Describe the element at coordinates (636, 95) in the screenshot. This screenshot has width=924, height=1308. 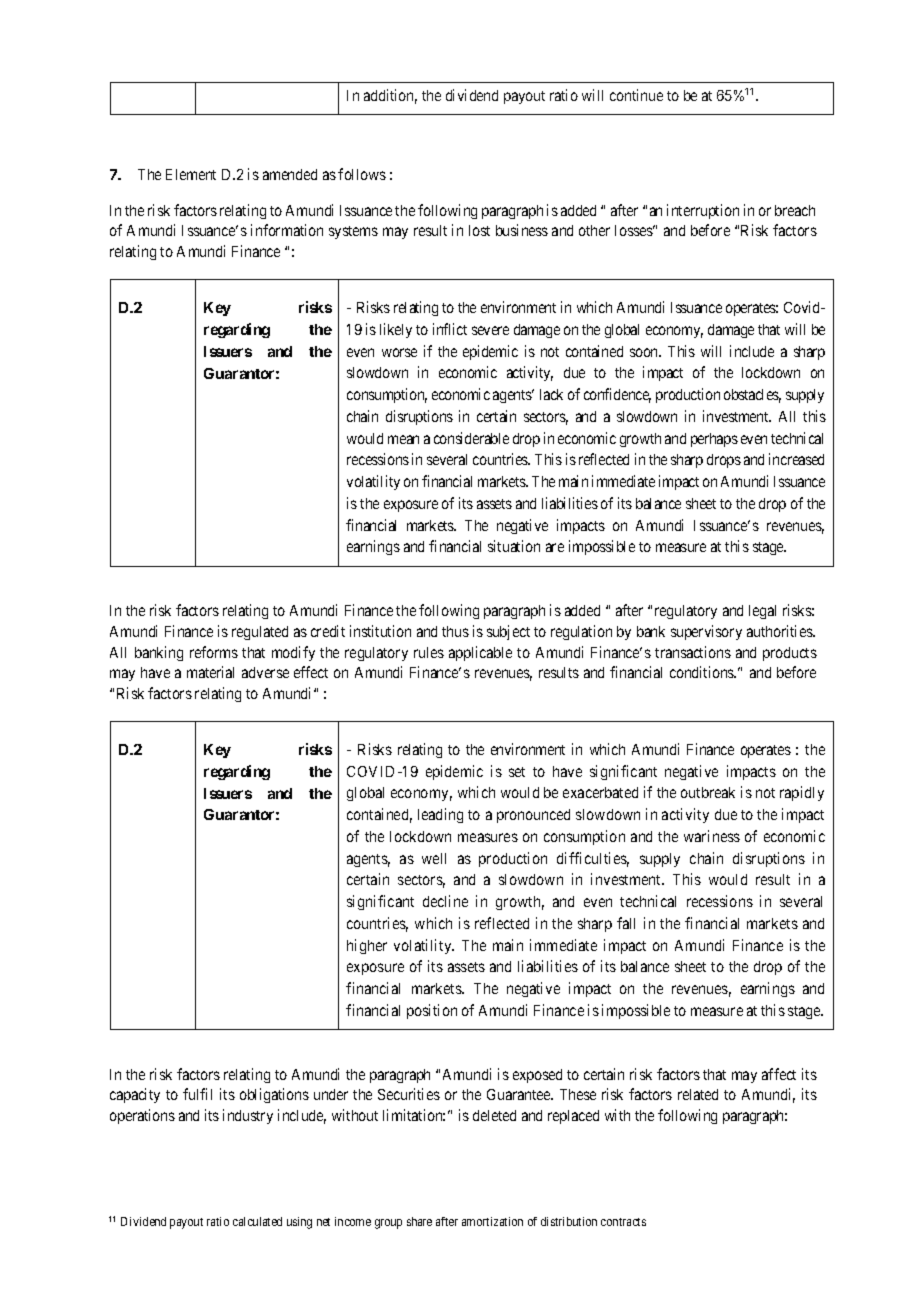
I see `continue` at that location.
